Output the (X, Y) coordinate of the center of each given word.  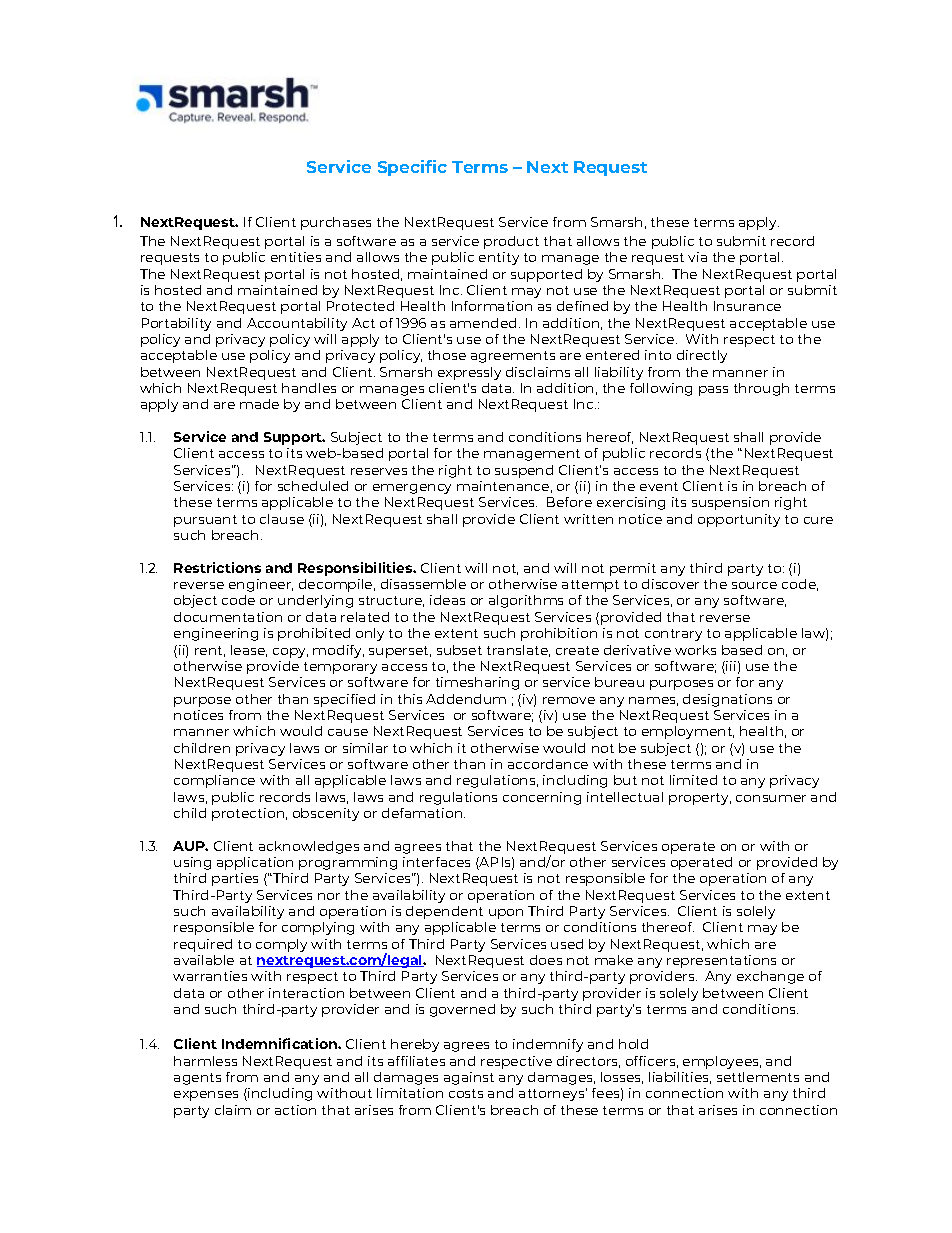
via (697, 257)
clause (282, 519)
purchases (336, 223)
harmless (205, 1061)
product (511, 242)
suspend (524, 471)
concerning (542, 798)
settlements (758, 1077)
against (469, 1078)
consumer (771, 798)
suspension (730, 503)
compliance (214, 781)
